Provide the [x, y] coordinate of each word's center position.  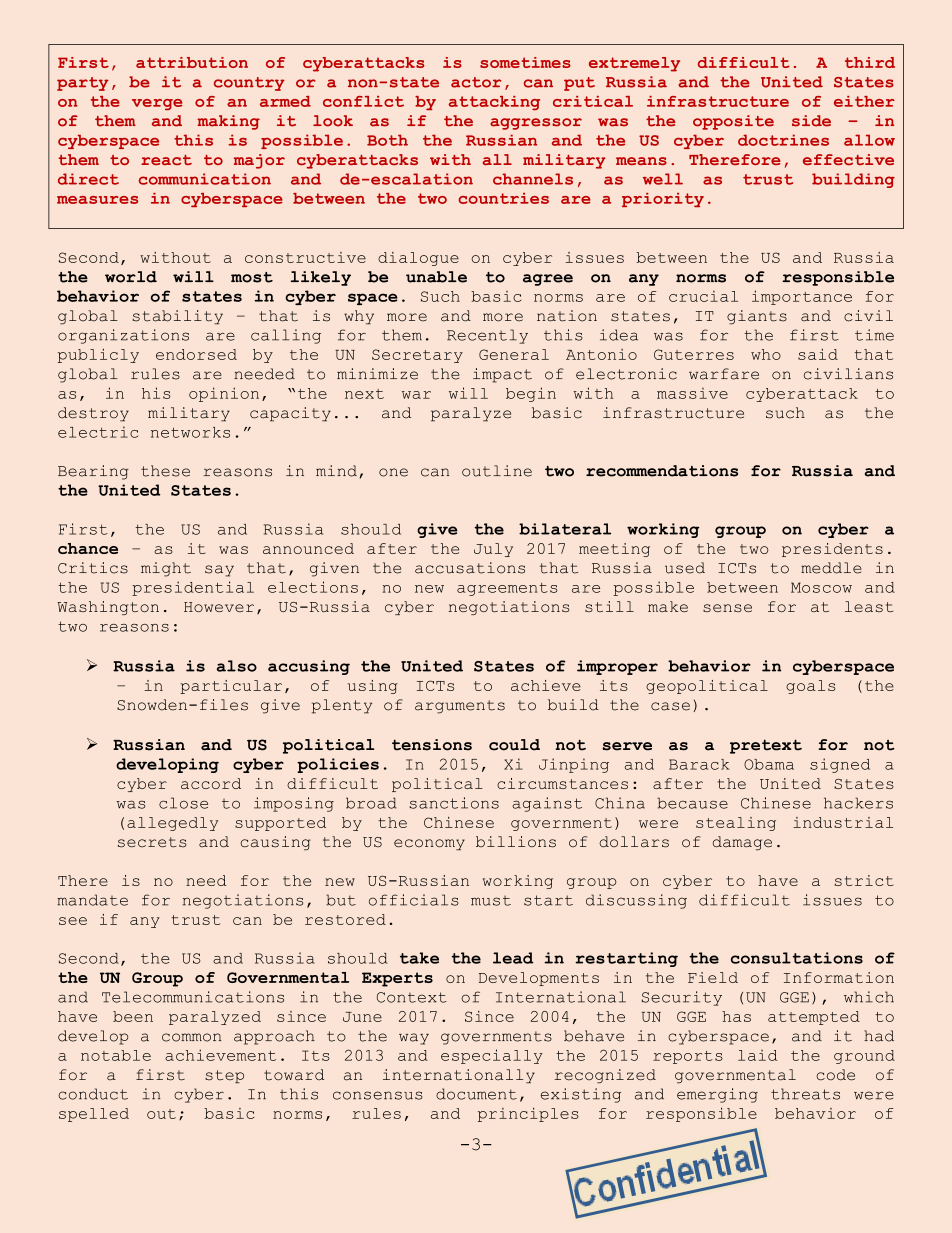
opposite [733, 122]
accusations [470, 568]
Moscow [821, 587]
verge [157, 104]
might [166, 569]
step [224, 1076]
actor [476, 82]
